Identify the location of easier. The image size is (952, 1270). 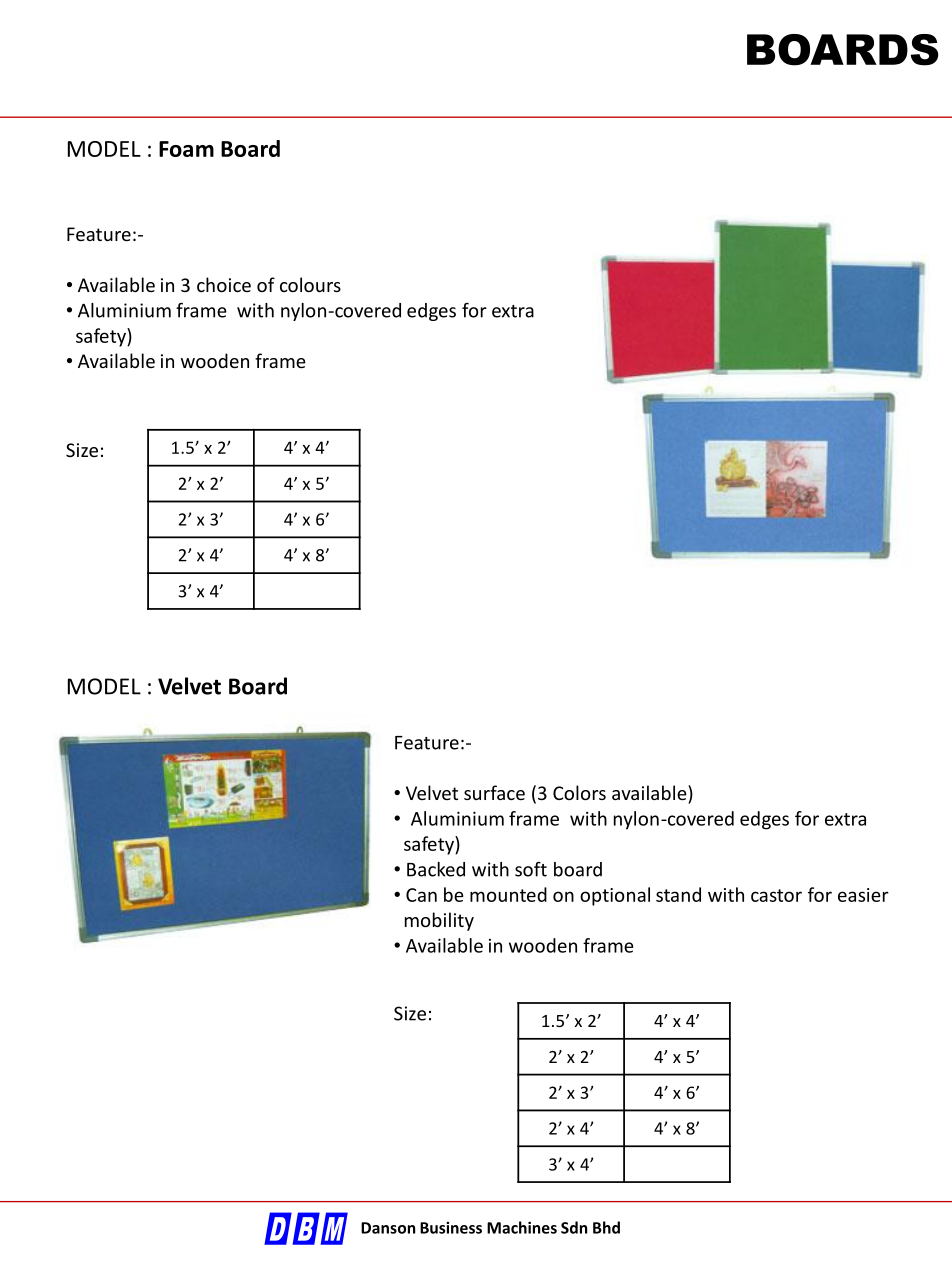
(863, 895).
